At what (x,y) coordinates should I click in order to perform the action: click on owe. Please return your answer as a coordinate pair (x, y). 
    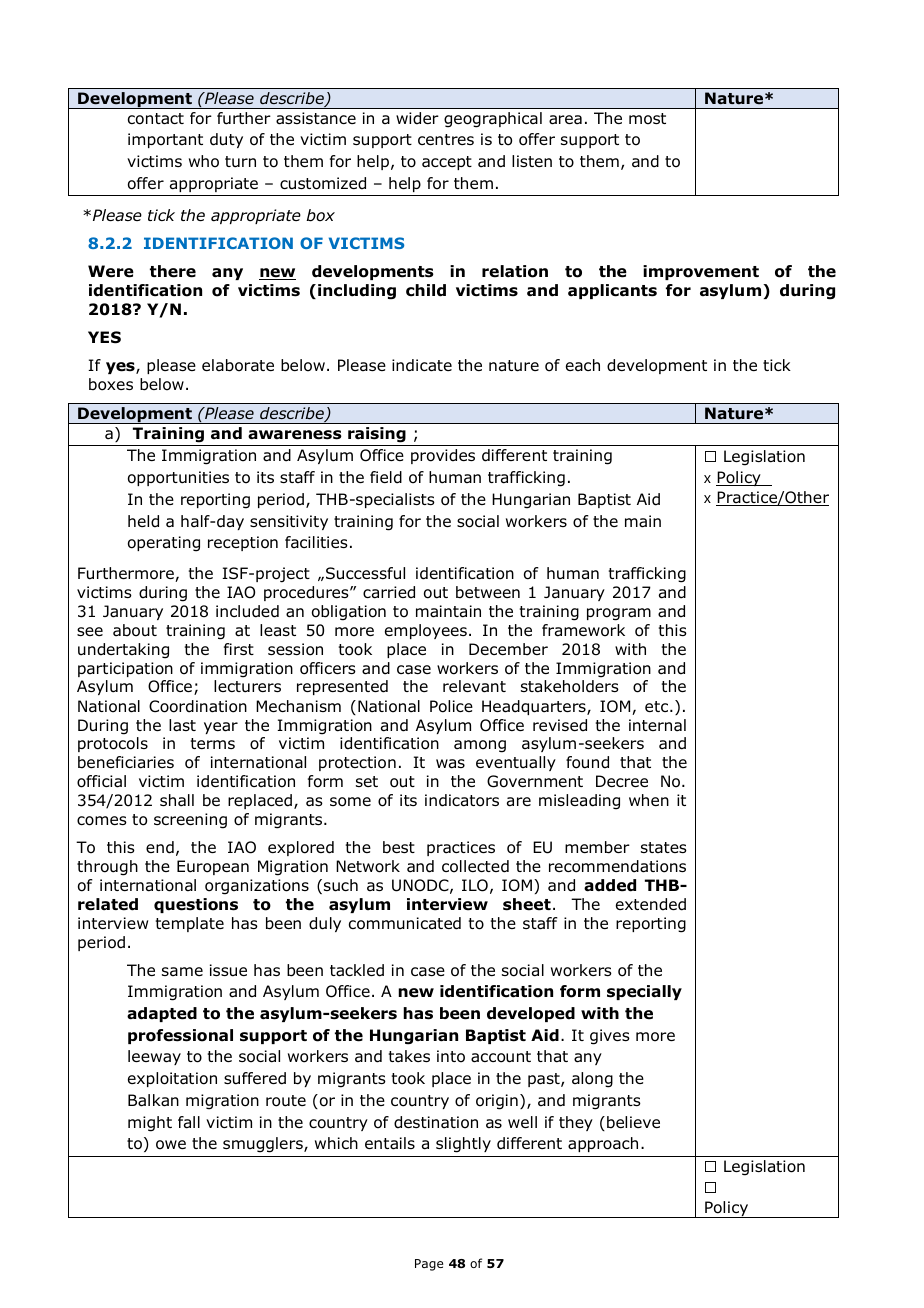
    Looking at the image, I should click on (171, 1145).
